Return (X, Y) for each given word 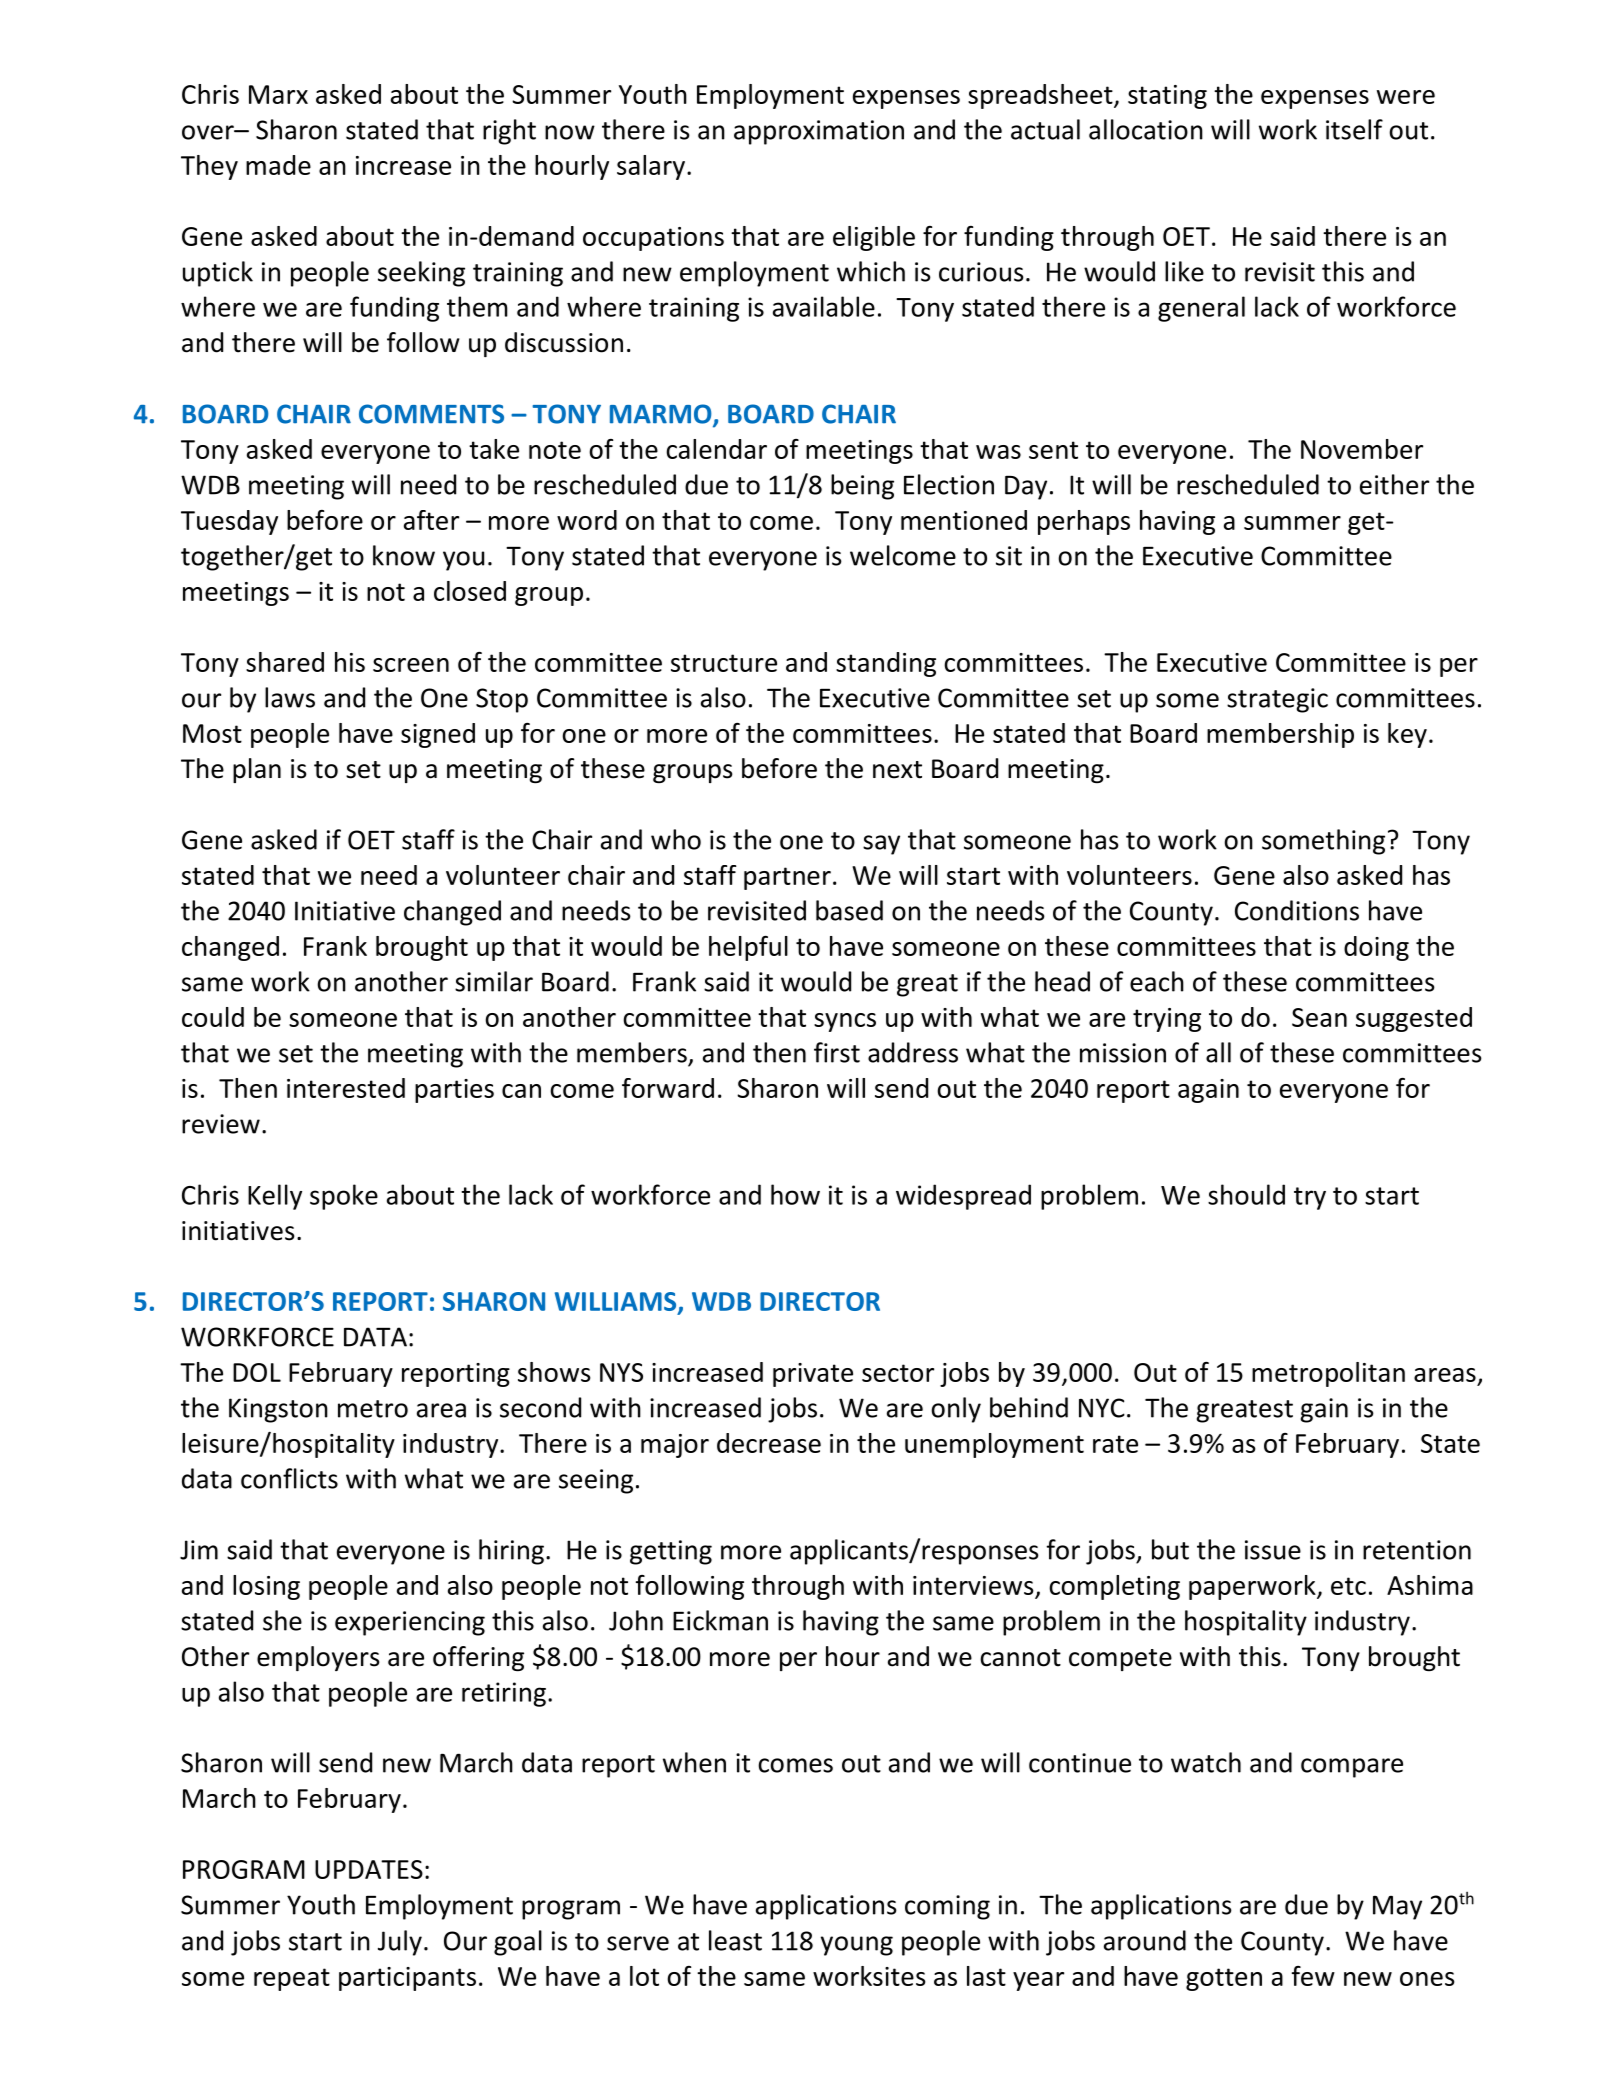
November (1362, 449)
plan (257, 770)
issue (1273, 1550)
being (862, 487)
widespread (963, 1197)
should (1246, 1194)
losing (266, 1587)
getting (671, 1552)
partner (787, 878)
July (400, 1943)
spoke (344, 1197)
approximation (819, 132)
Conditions (1297, 910)
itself (1354, 129)
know (404, 555)
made (278, 165)
